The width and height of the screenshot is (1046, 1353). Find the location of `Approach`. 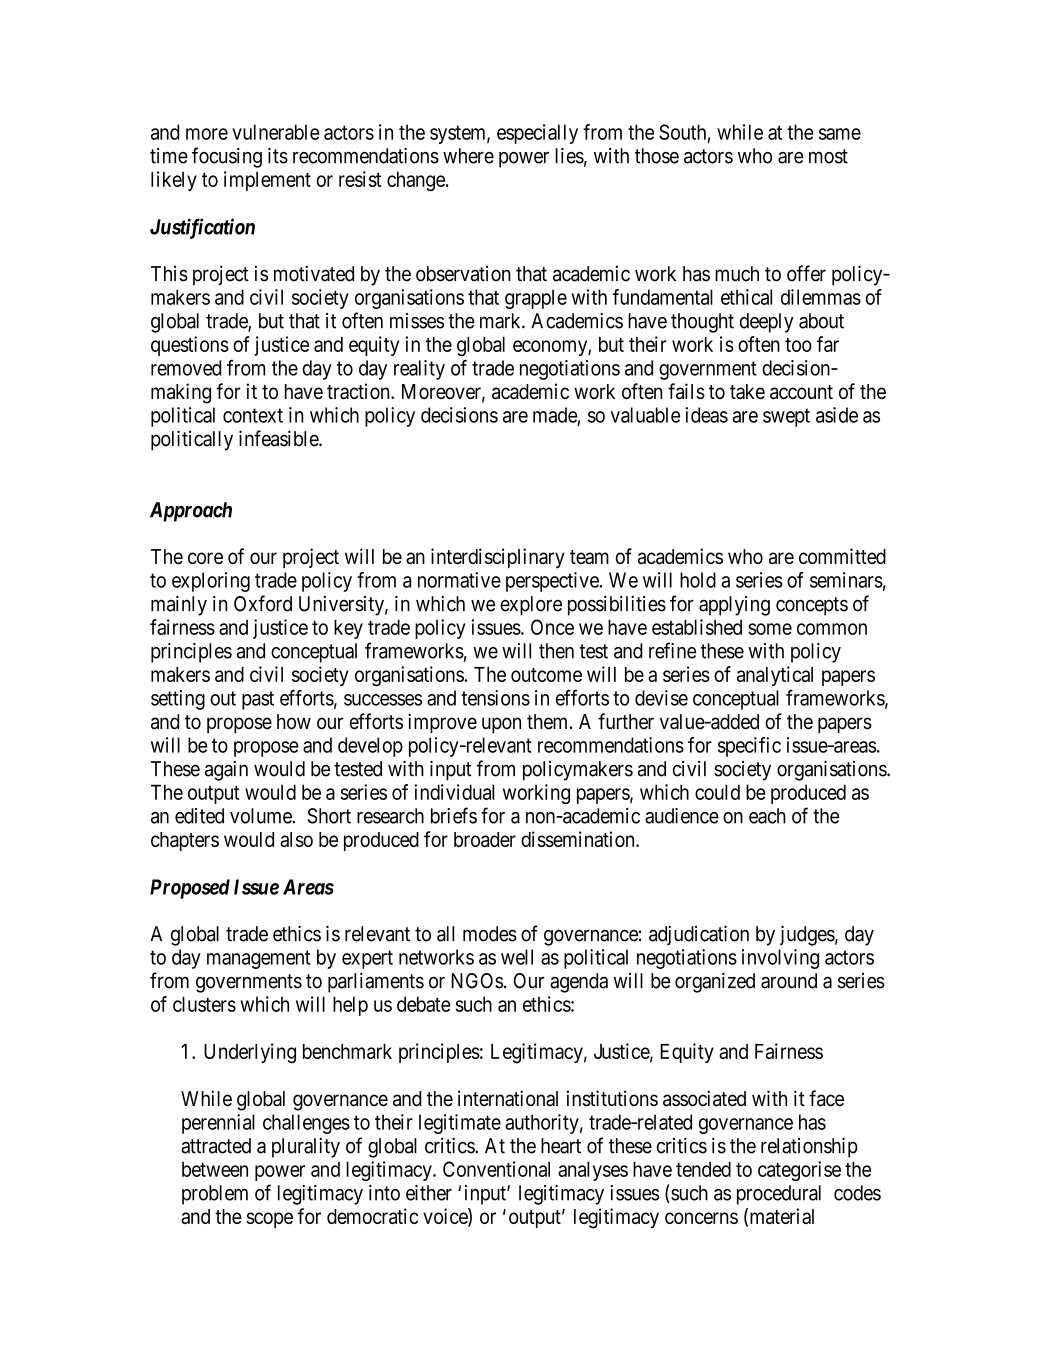

Approach is located at coordinates (191, 512).
